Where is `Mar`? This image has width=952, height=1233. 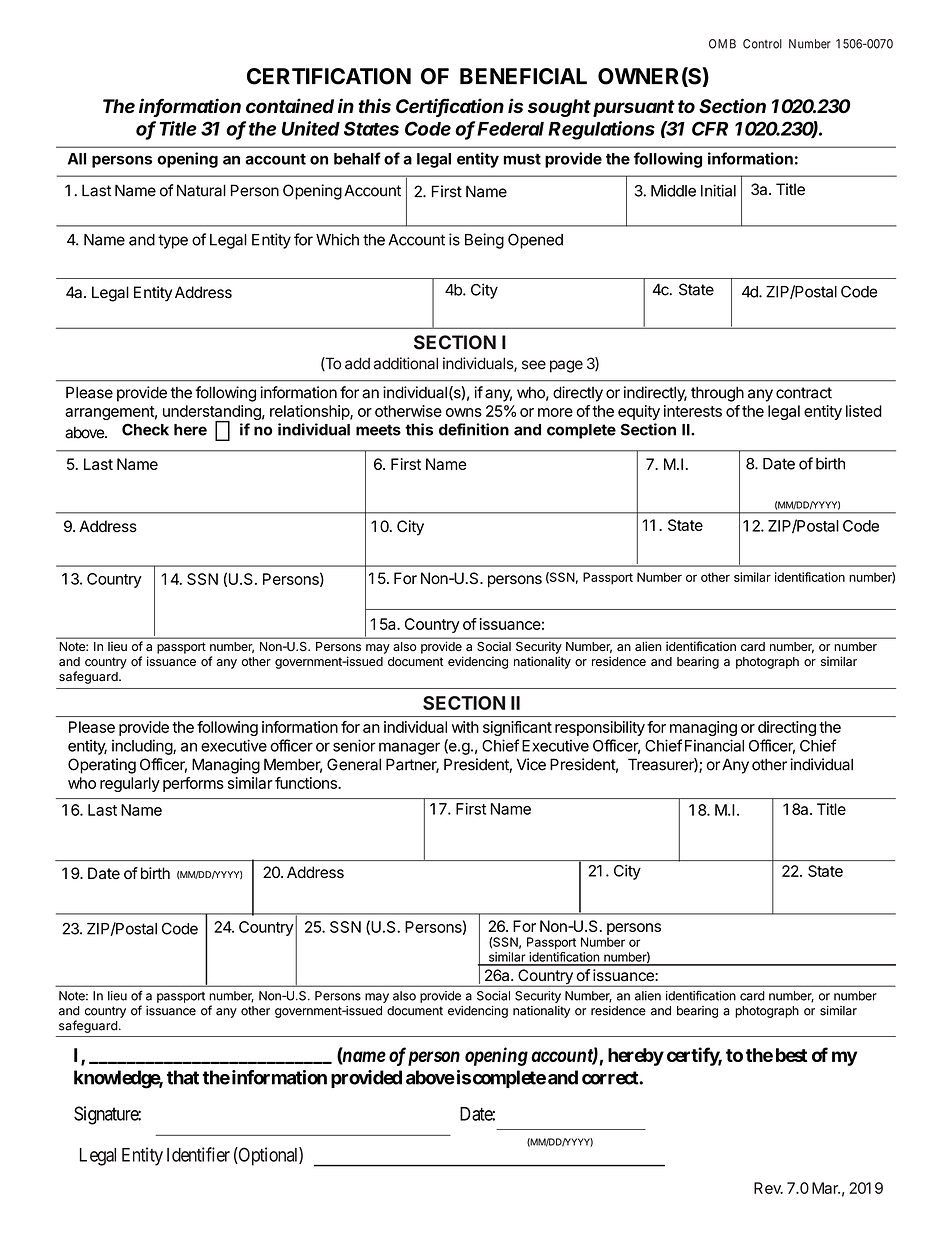 Mar is located at coordinates (826, 1188).
